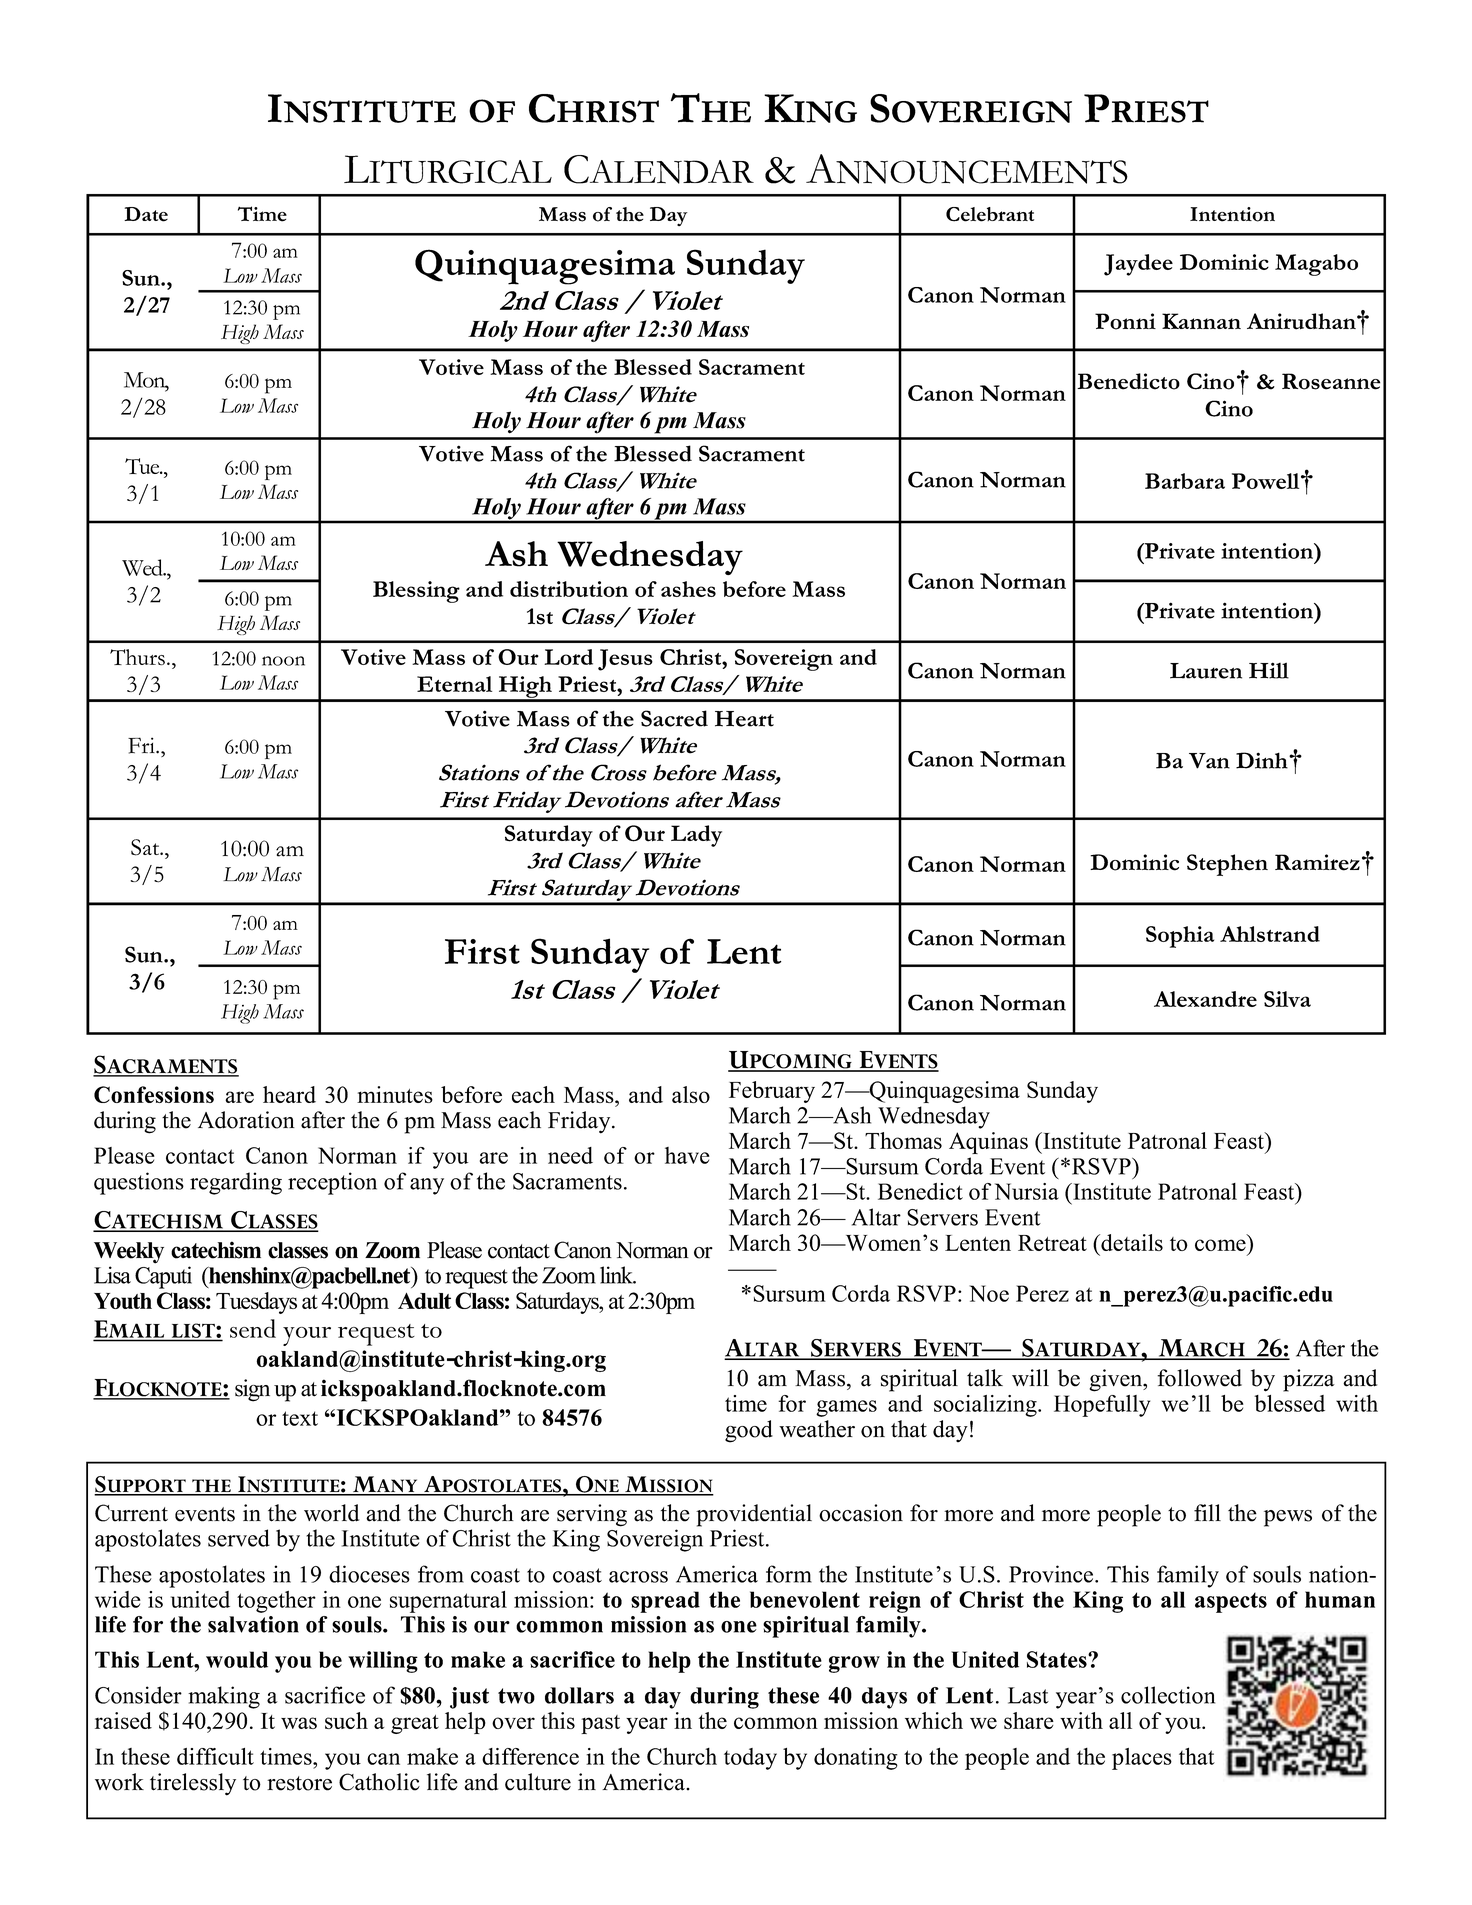 This screenshot has height=1905, width=1472. I want to click on noon, so click(283, 661).
